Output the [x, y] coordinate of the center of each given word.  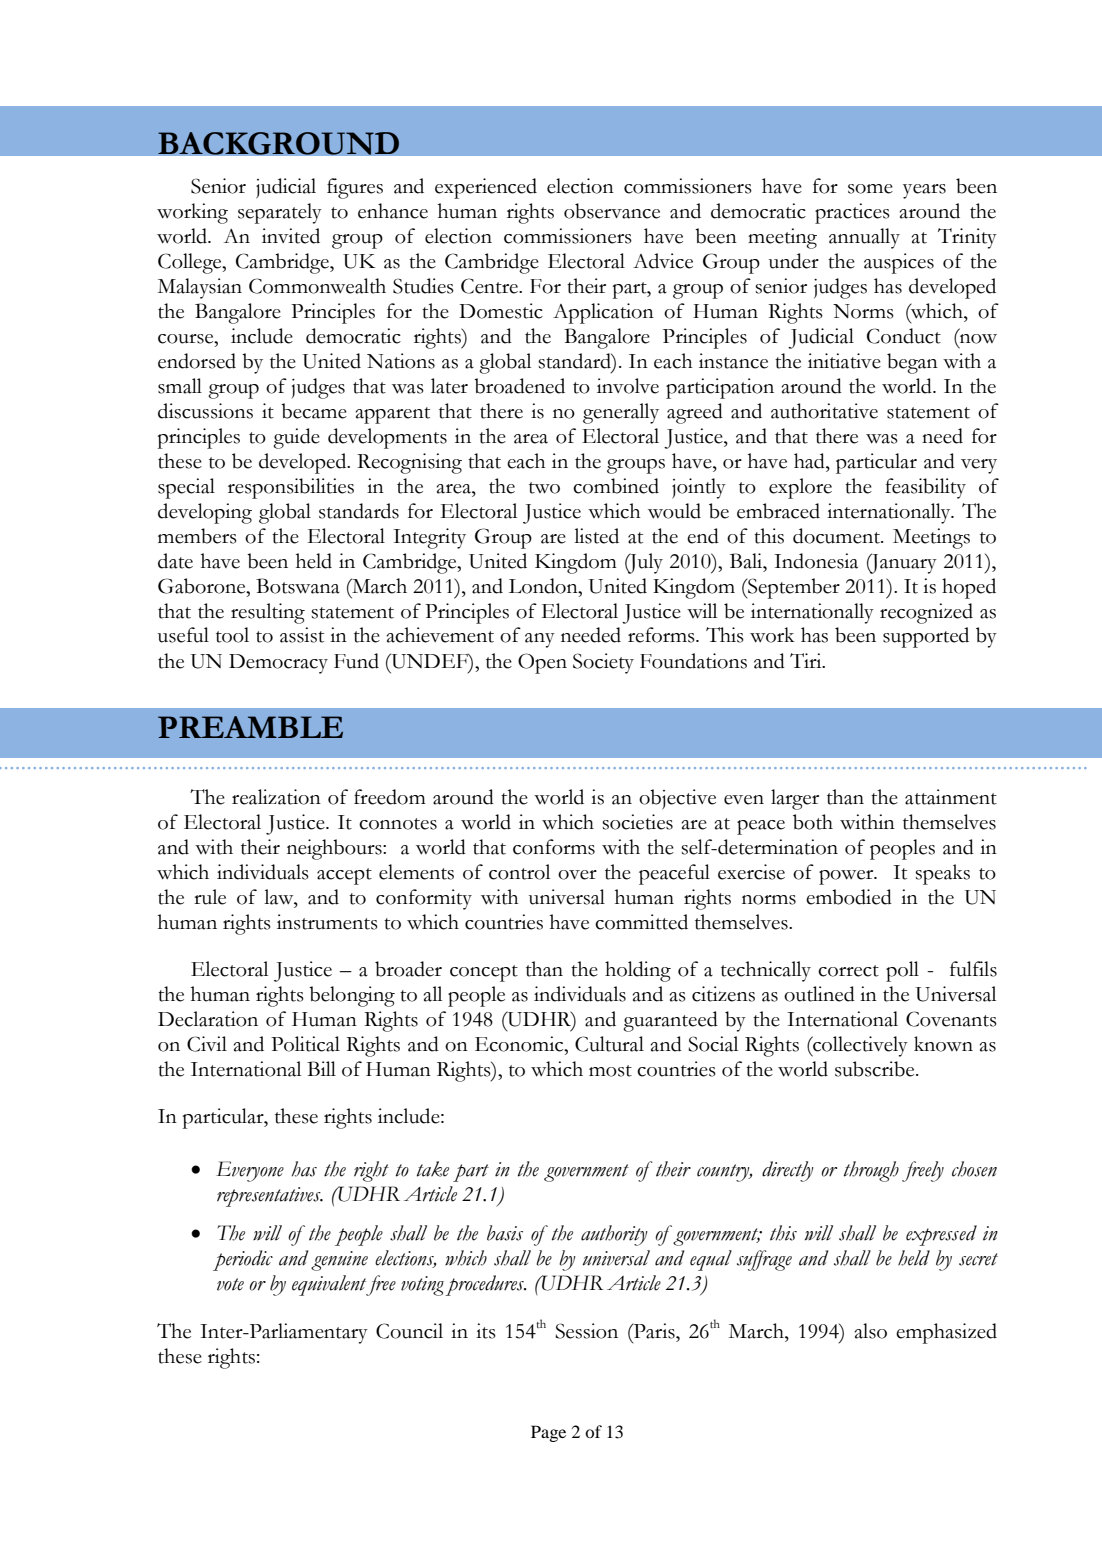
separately [280, 213]
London [544, 586]
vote [230, 1284]
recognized [926, 613]
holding [638, 971]
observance [612, 211]
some [870, 189]
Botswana [298, 586]
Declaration [208, 1019]
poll [902, 971]
